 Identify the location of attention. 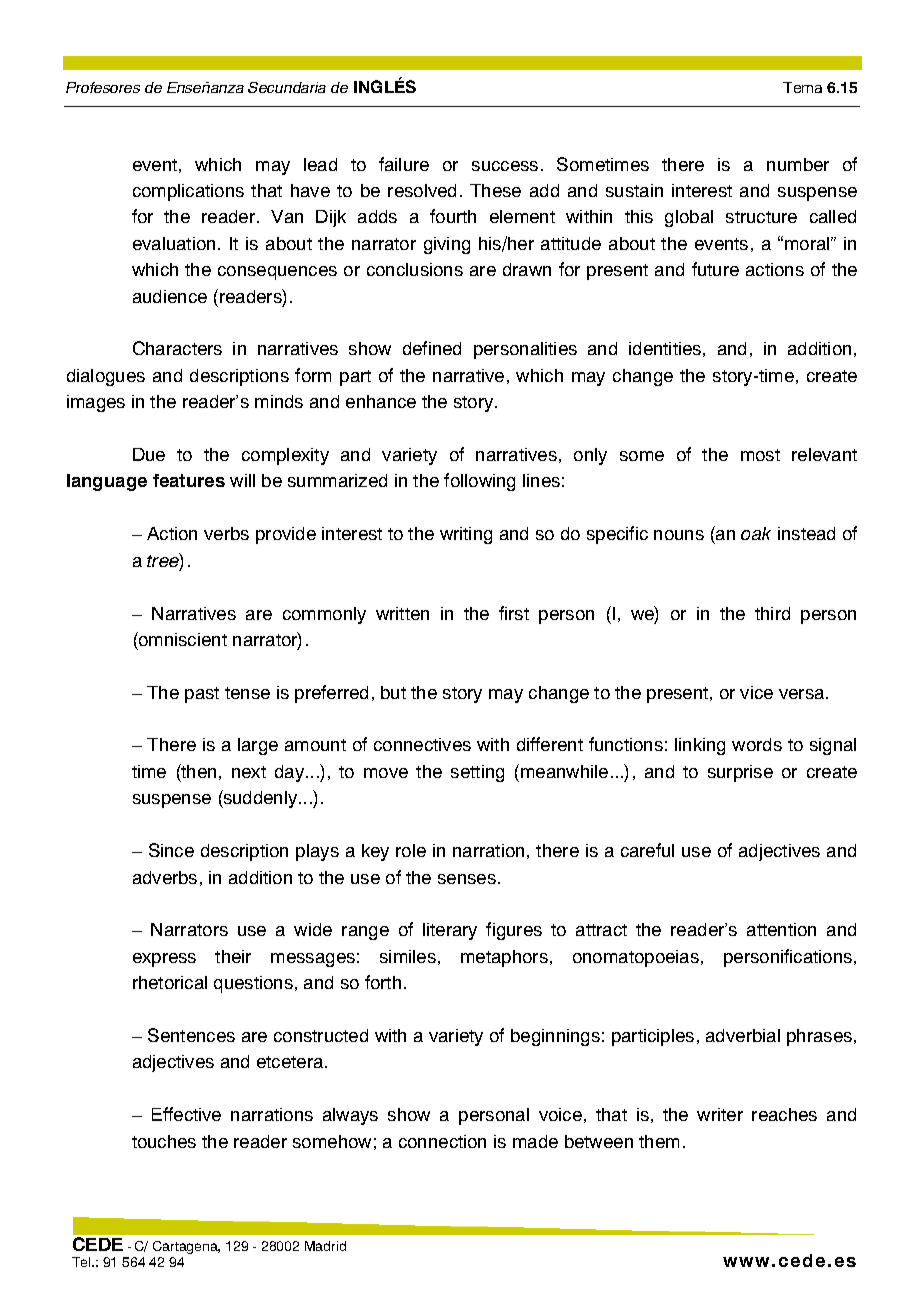
(781, 929).
